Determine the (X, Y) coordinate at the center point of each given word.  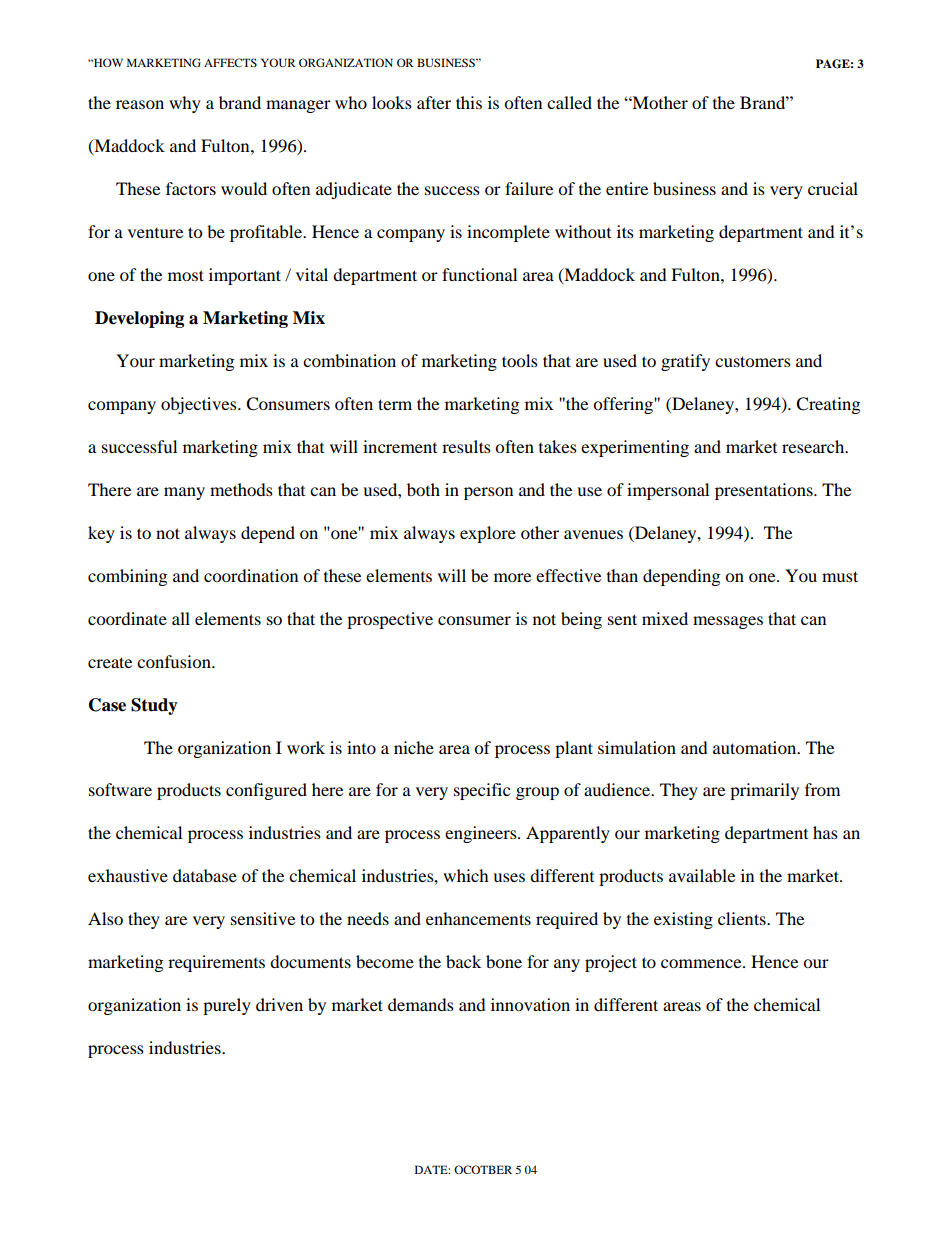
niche (414, 747)
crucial (833, 188)
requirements (216, 963)
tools (520, 360)
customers (753, 361)
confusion (175, 661)
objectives (200, 405)
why (185, 104)
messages (728, 622)
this (469, 102)
